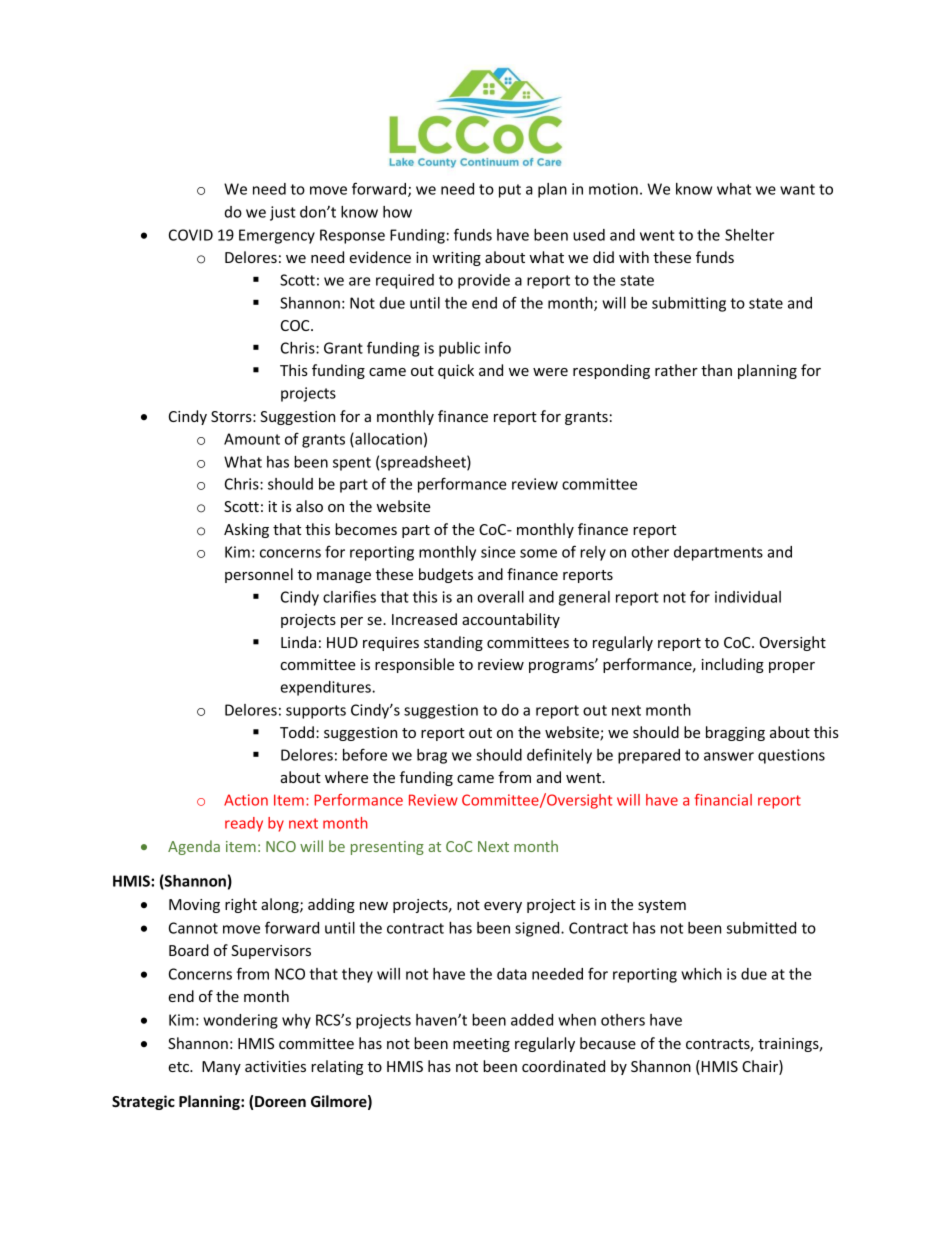 This screenshot has height=1233, width=952. Describe the element at coordinates (749, 235) in the screenshot. I see `Shelter` at that location.
